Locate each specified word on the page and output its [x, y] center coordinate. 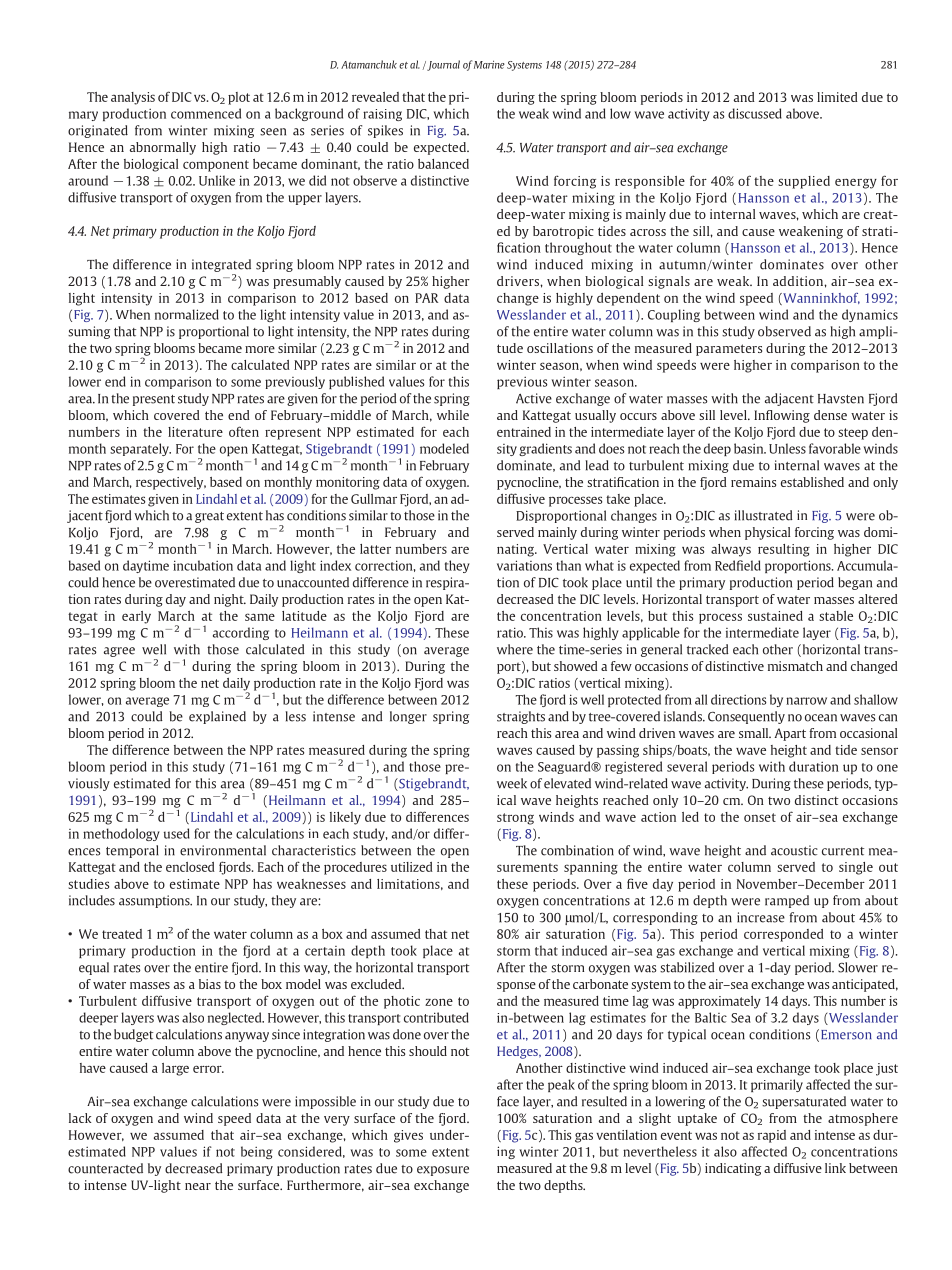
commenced [206, 113]
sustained [775, 616]
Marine [489, 64]
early [136, 617]
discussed [755, 113]
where [515, 649]
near [198, 1186]
